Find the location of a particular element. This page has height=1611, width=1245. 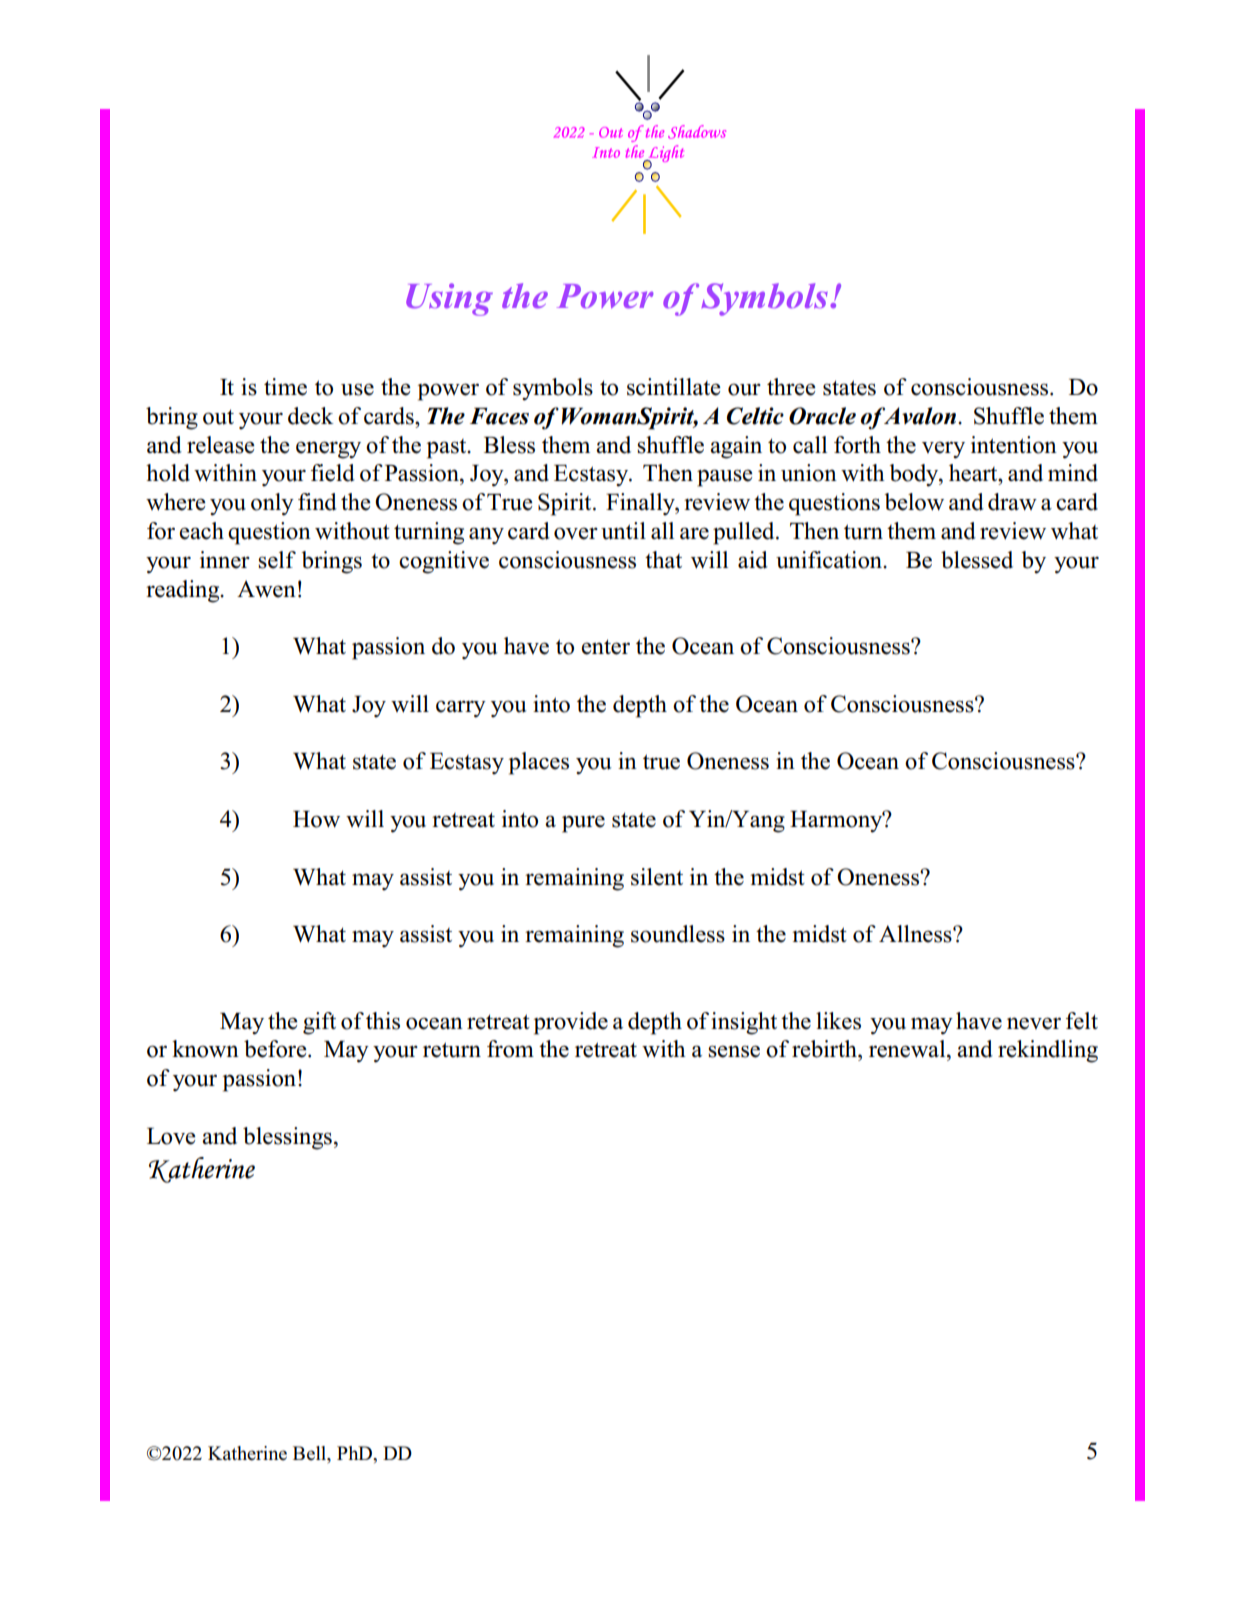

carry is located at coordinates (461, 709).
